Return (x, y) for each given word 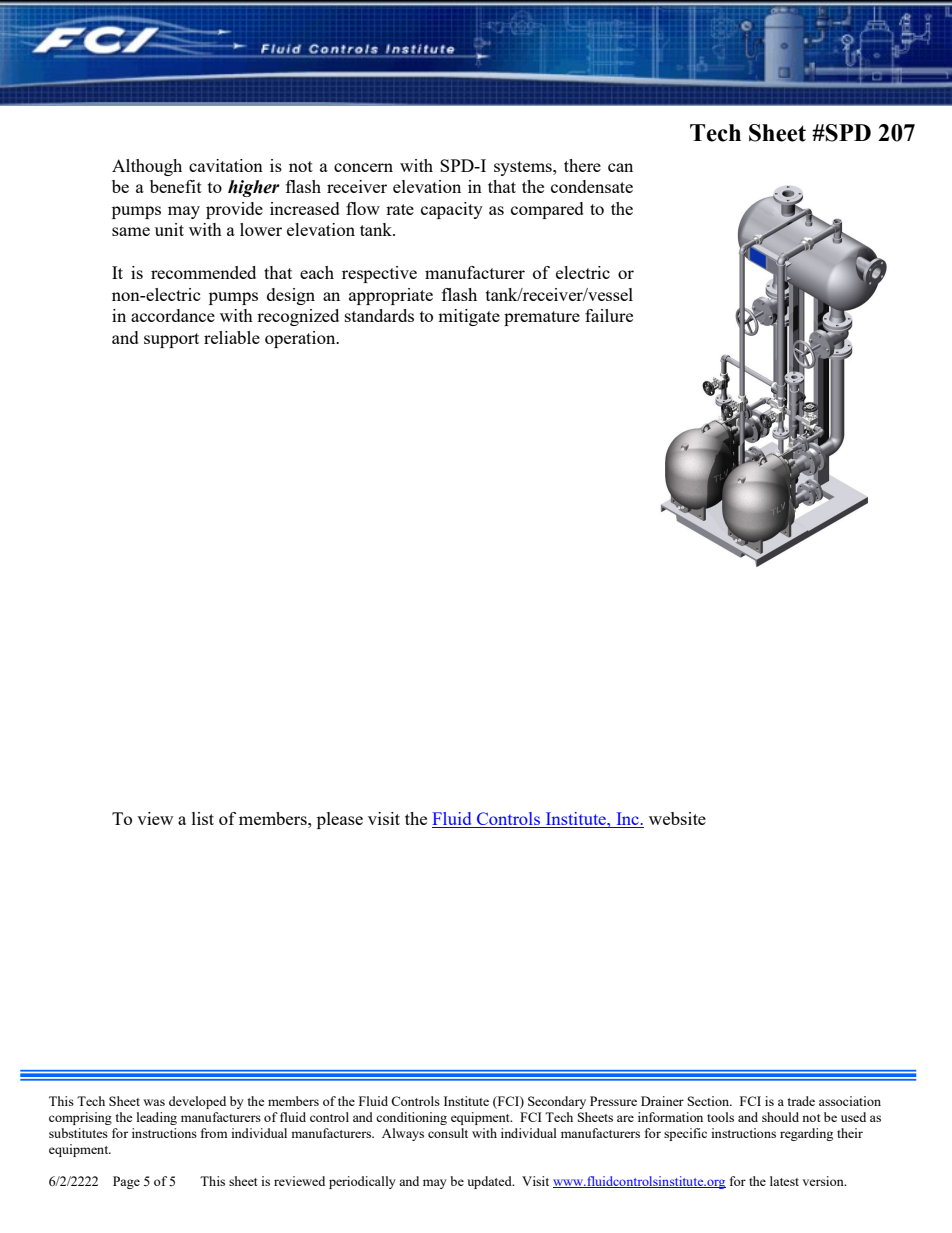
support (171, 340)
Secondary (557, 1102)
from (214, 1133)
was (154, 1102)
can (620, 167)
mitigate (469, 317)
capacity (452, 210)
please (340, 820)
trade (801, 1101)
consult (448, 1133)
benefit (176, 186)
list (203, 818)
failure (609, 315)
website (677, 818)
